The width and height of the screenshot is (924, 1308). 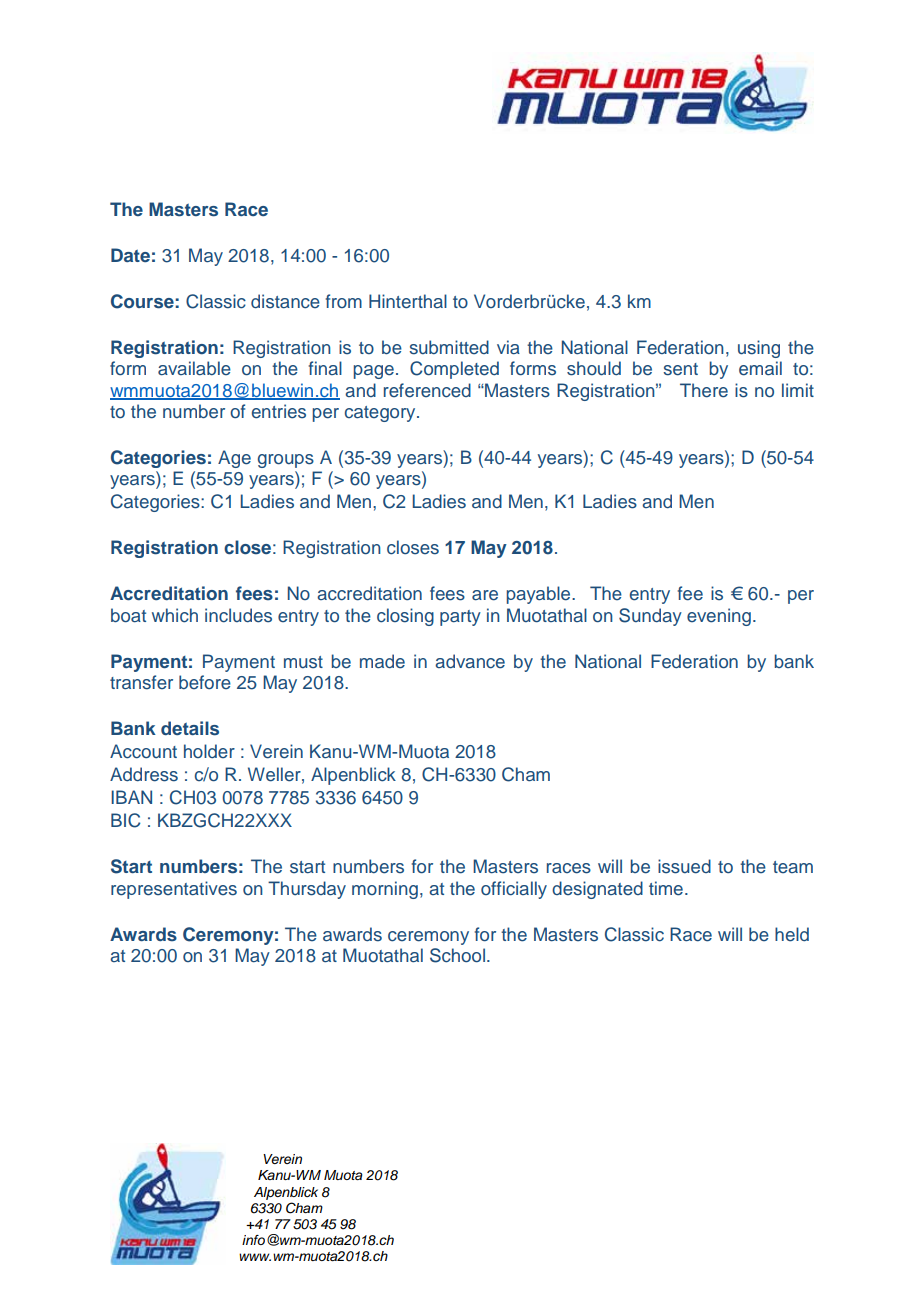 What do you see at coordinates (209, 751) in the screenshot?
I see `holder` at bounding box center [209, 751].
